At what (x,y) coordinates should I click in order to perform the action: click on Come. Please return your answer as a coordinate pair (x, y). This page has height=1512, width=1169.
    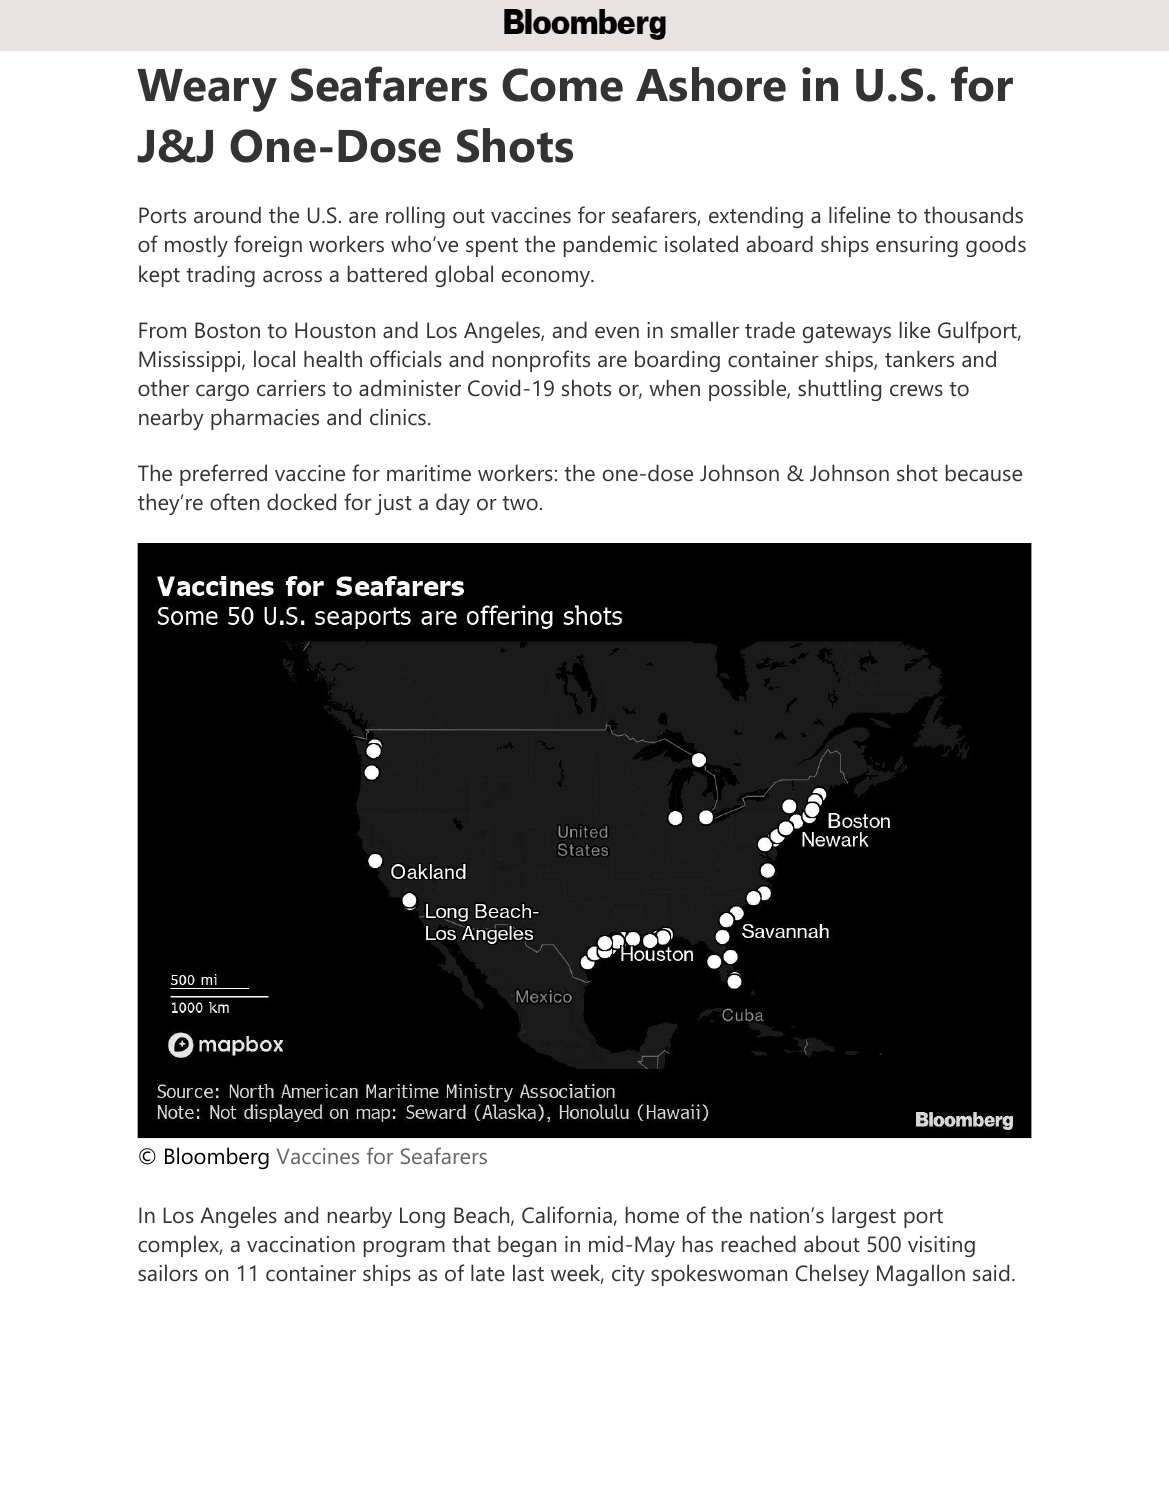
    Looking at the image, I should click on (562, 85).
